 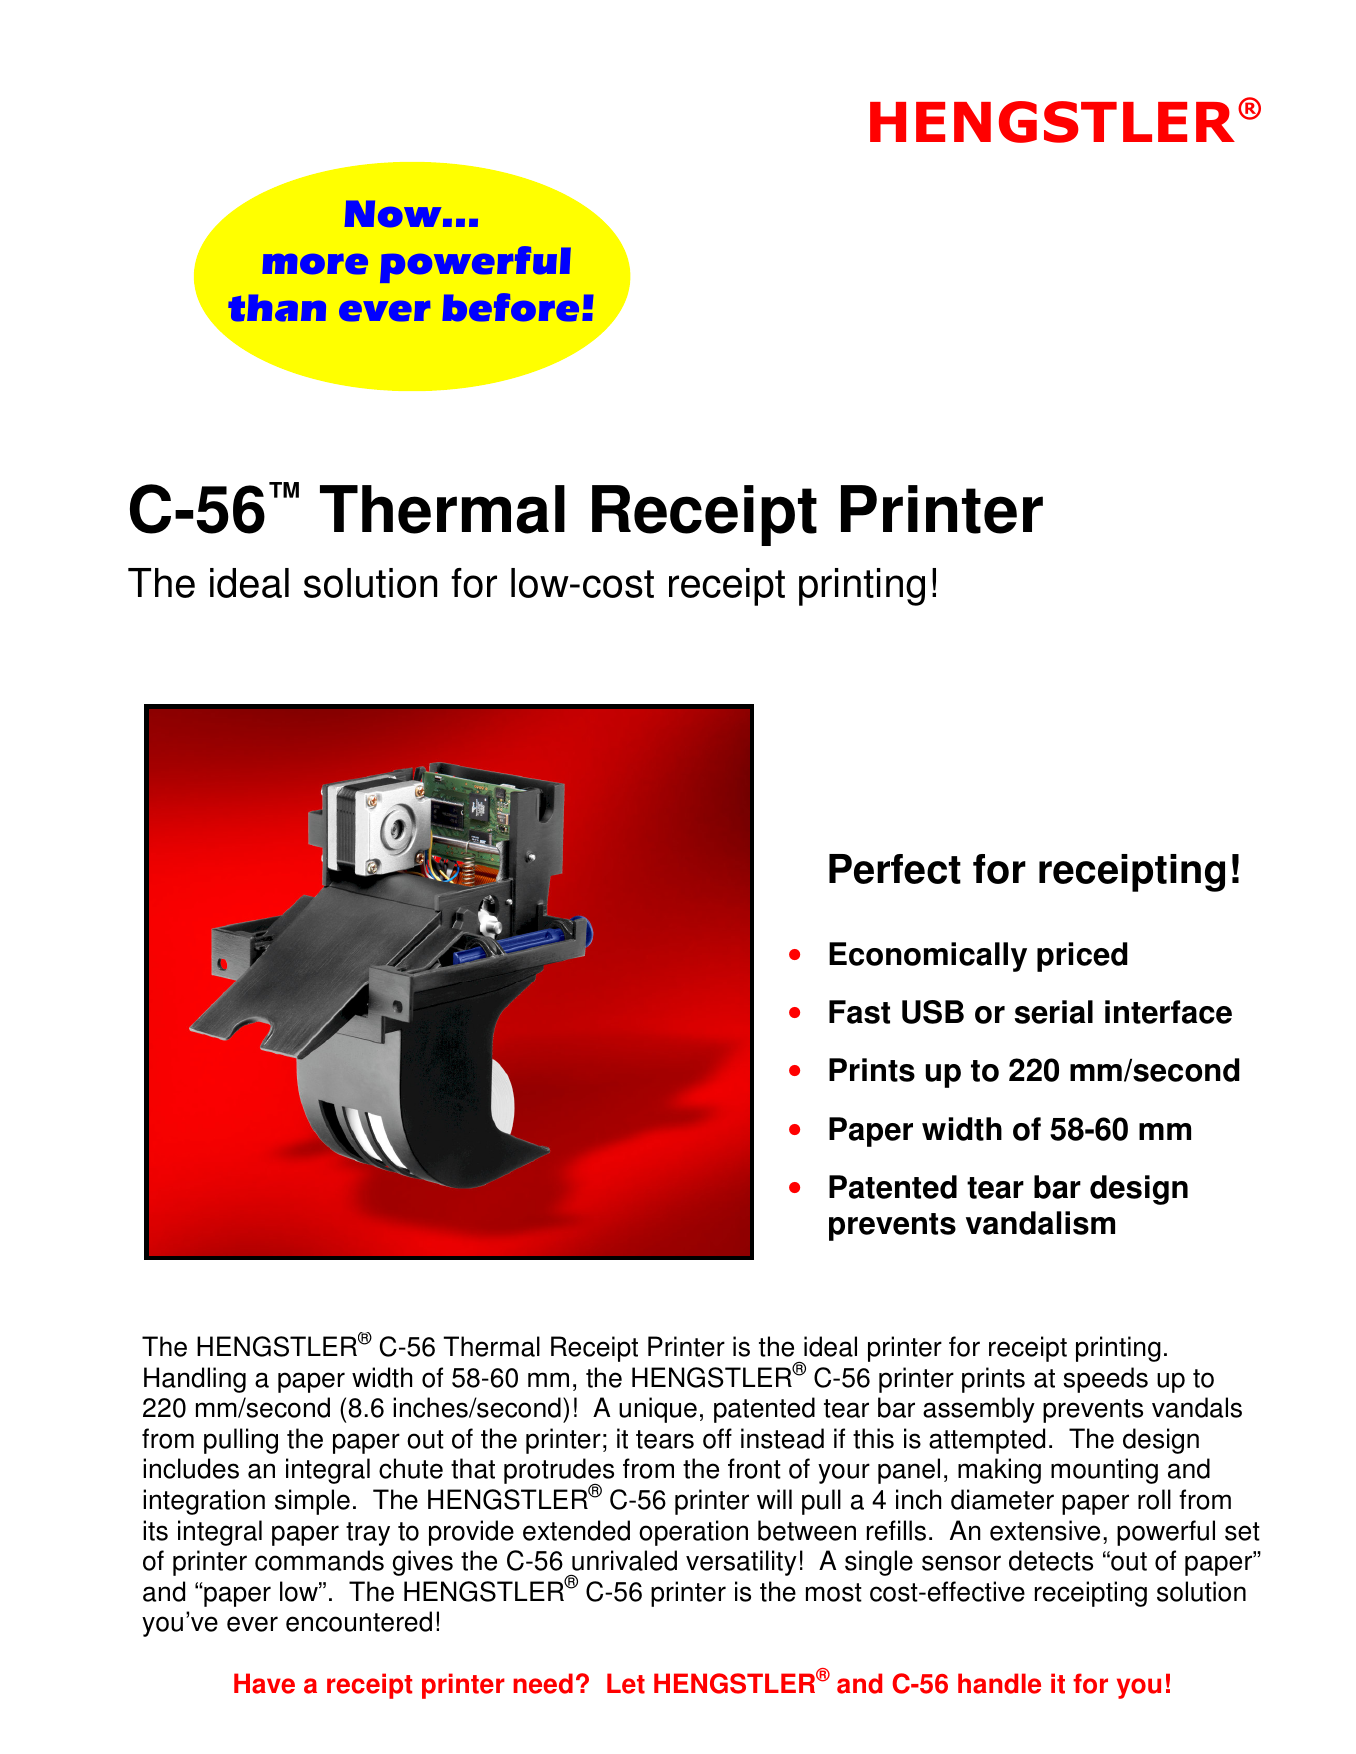 I want to click on Perfect, so click(x=895, y=869).
